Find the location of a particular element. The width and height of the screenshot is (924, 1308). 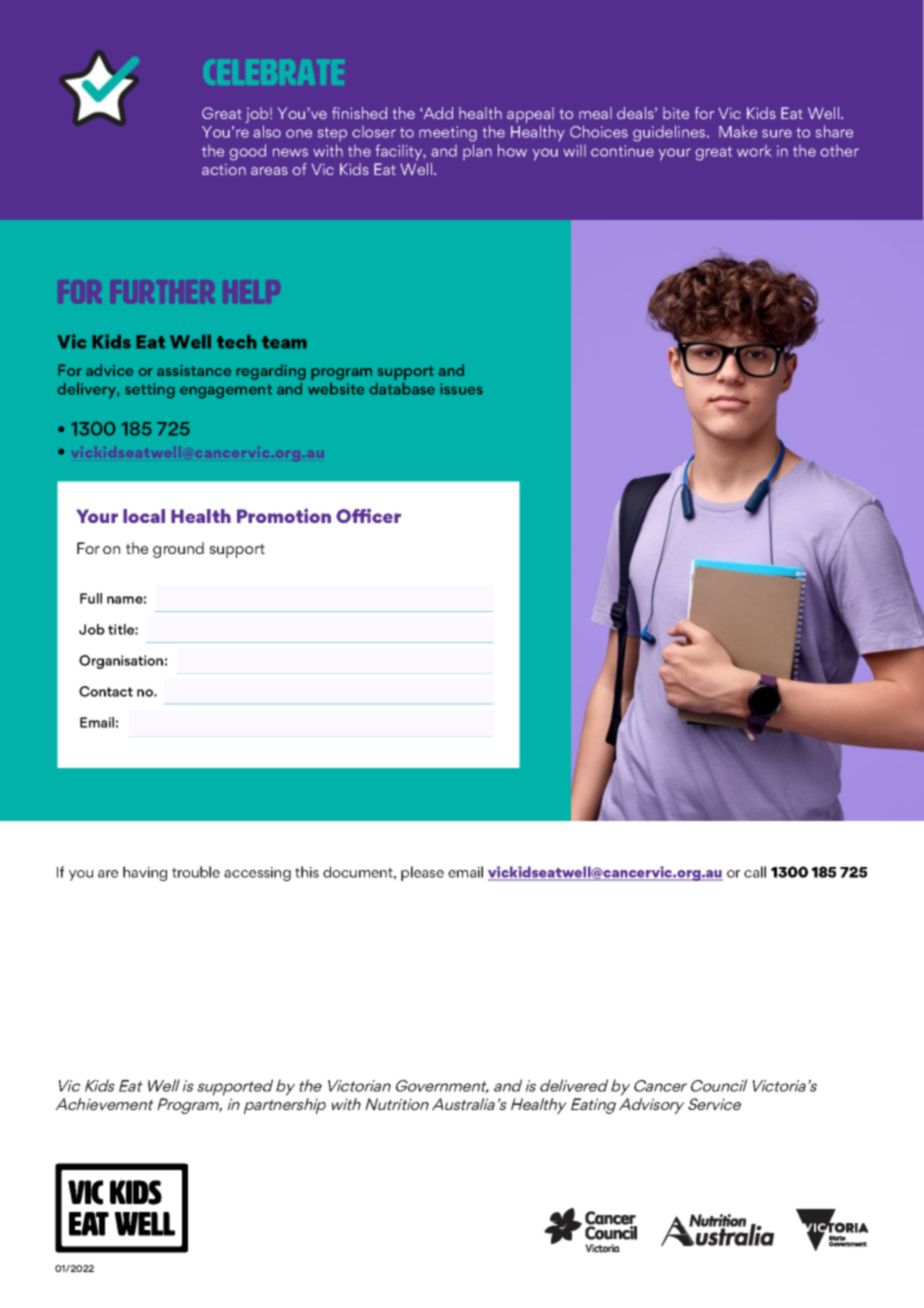

good is located at coordinates (247, 152).
